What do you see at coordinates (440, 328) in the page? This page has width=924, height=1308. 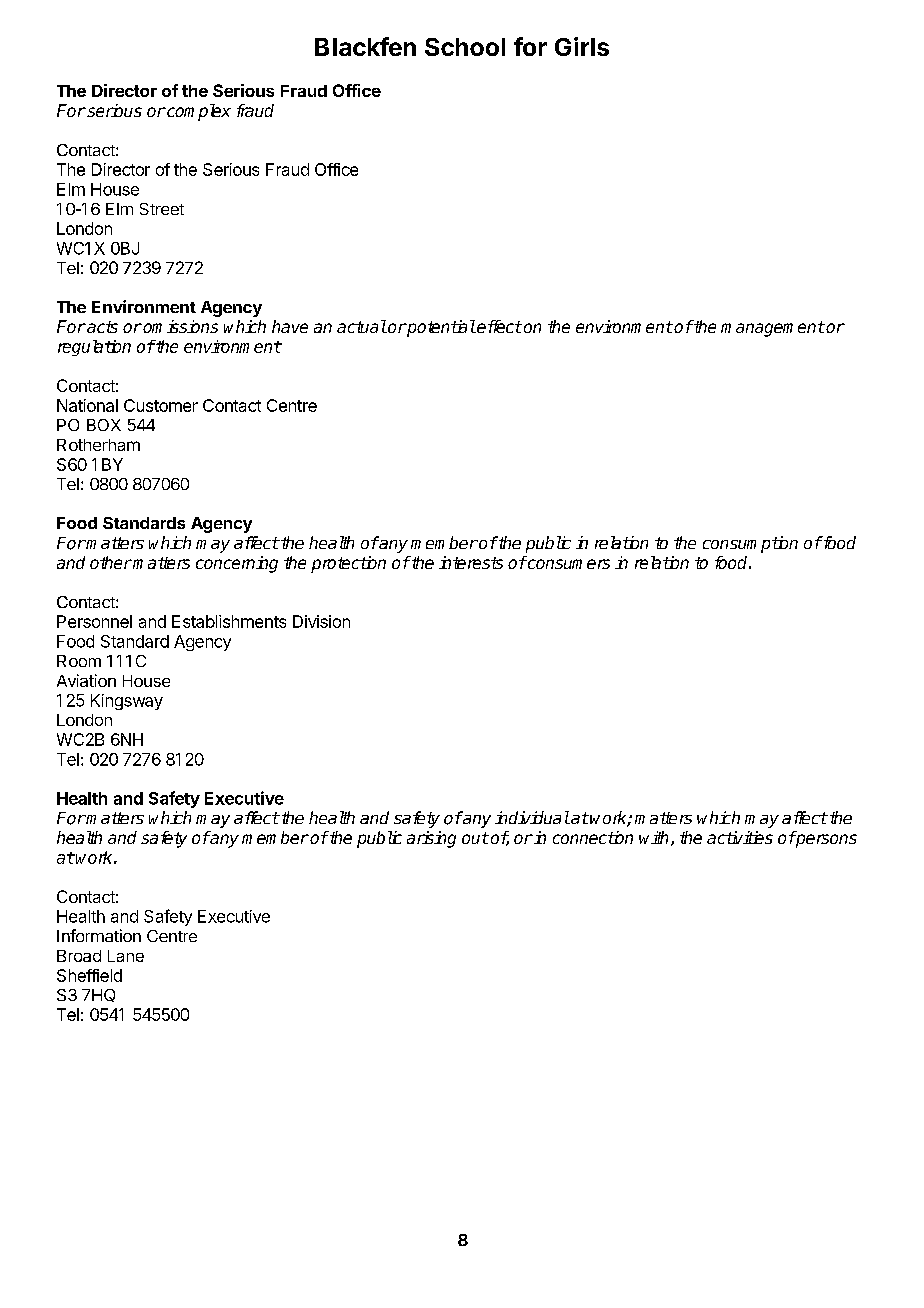 I see `potential` at bounding box center [440, 328].
